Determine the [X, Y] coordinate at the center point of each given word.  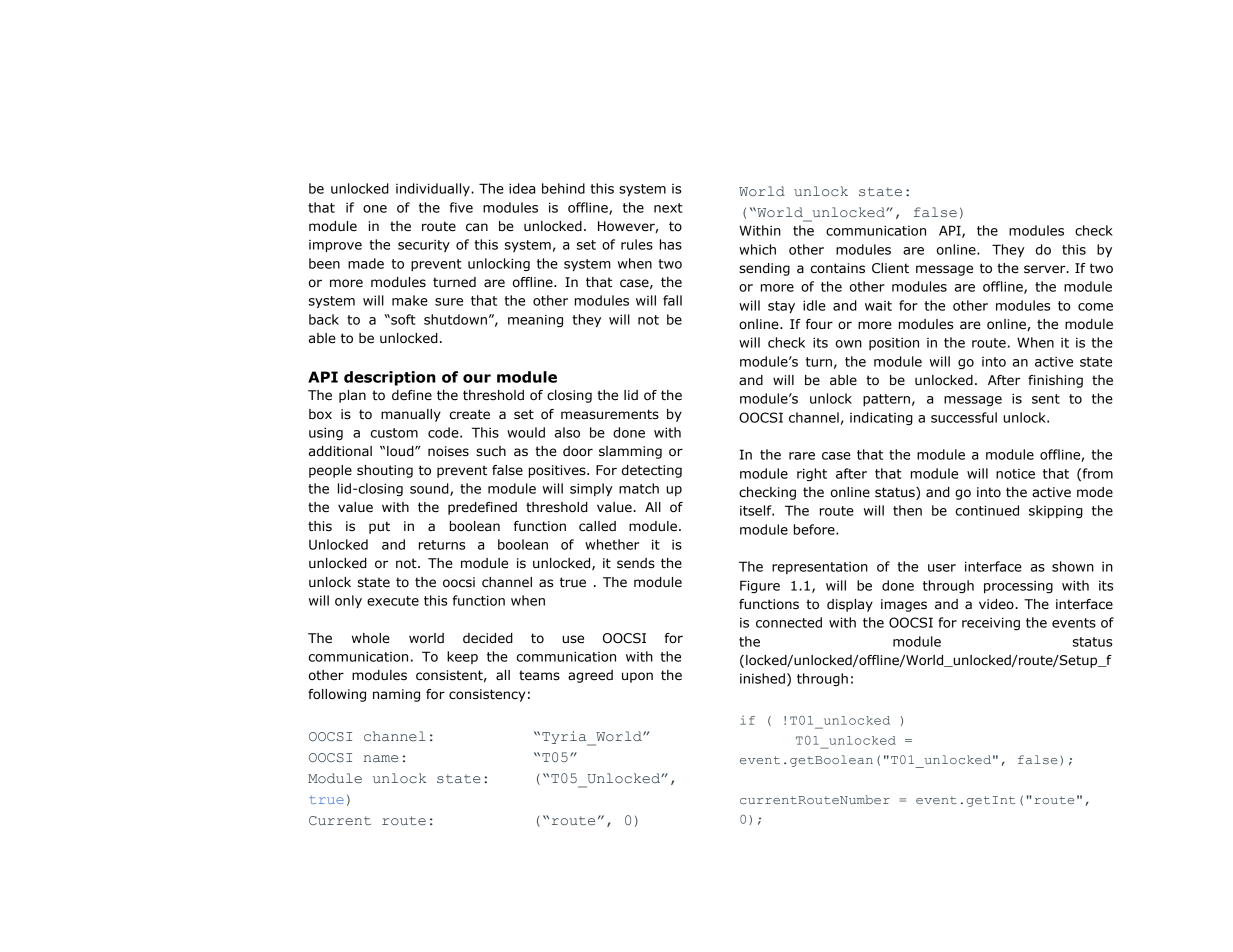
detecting [652, 471]
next [668, 208]
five [461, 207]
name [381, 758]
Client [890, 268]
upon [637, 677]
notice [1015, 474]
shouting [385, 471]
